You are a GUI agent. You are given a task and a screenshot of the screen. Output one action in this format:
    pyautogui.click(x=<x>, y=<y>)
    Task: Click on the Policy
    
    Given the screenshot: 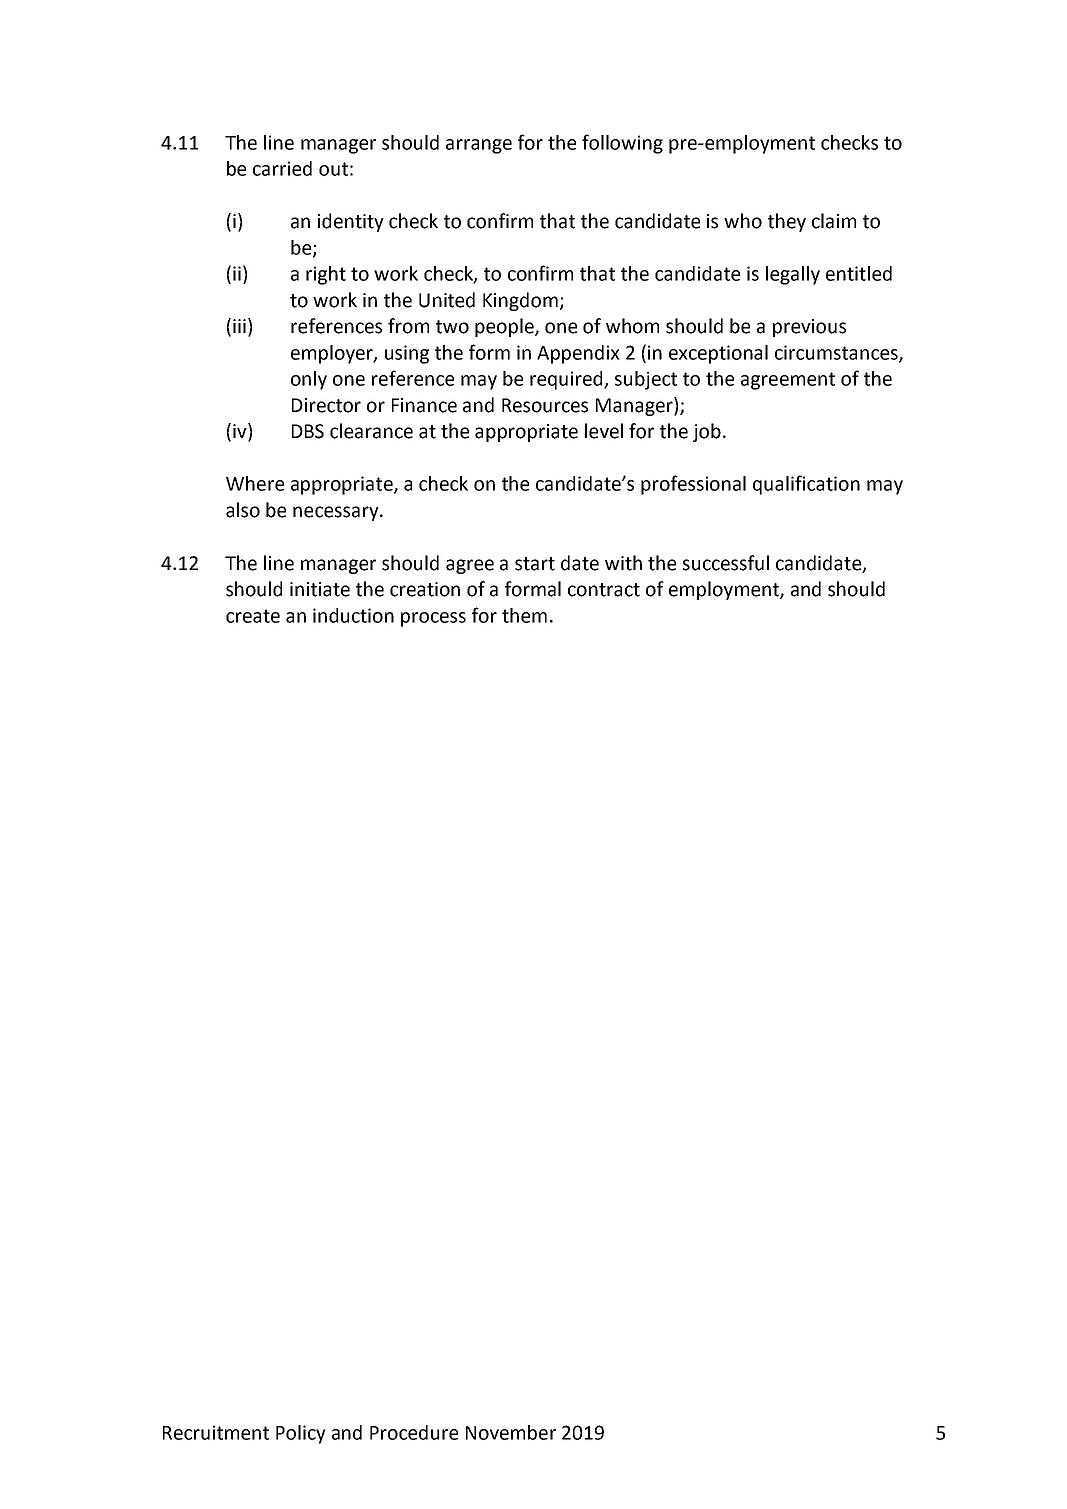 What is the action you would take?
    pyautogui.click(x=301, y=1434)
